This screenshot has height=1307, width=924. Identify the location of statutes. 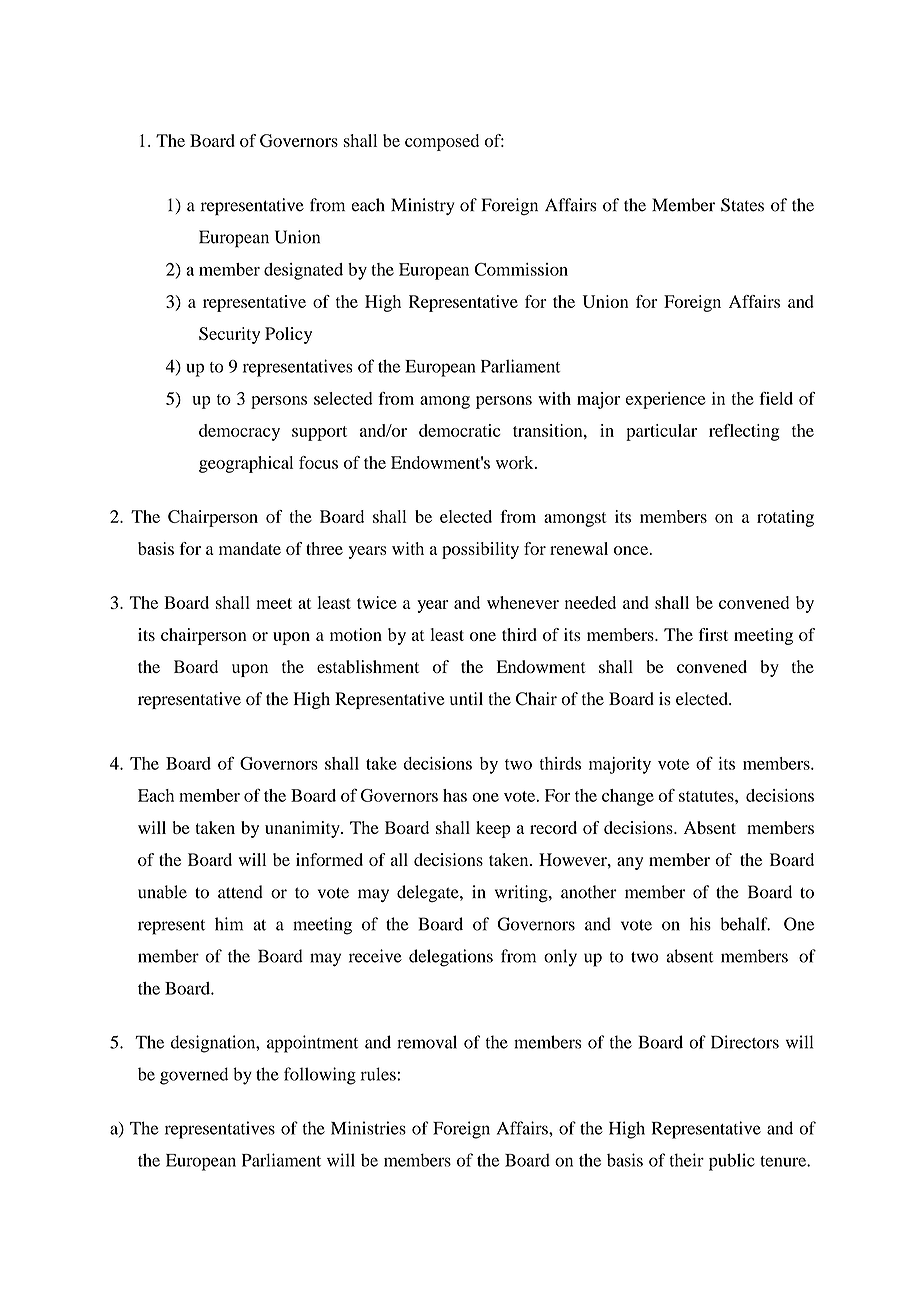
(707, 796).
